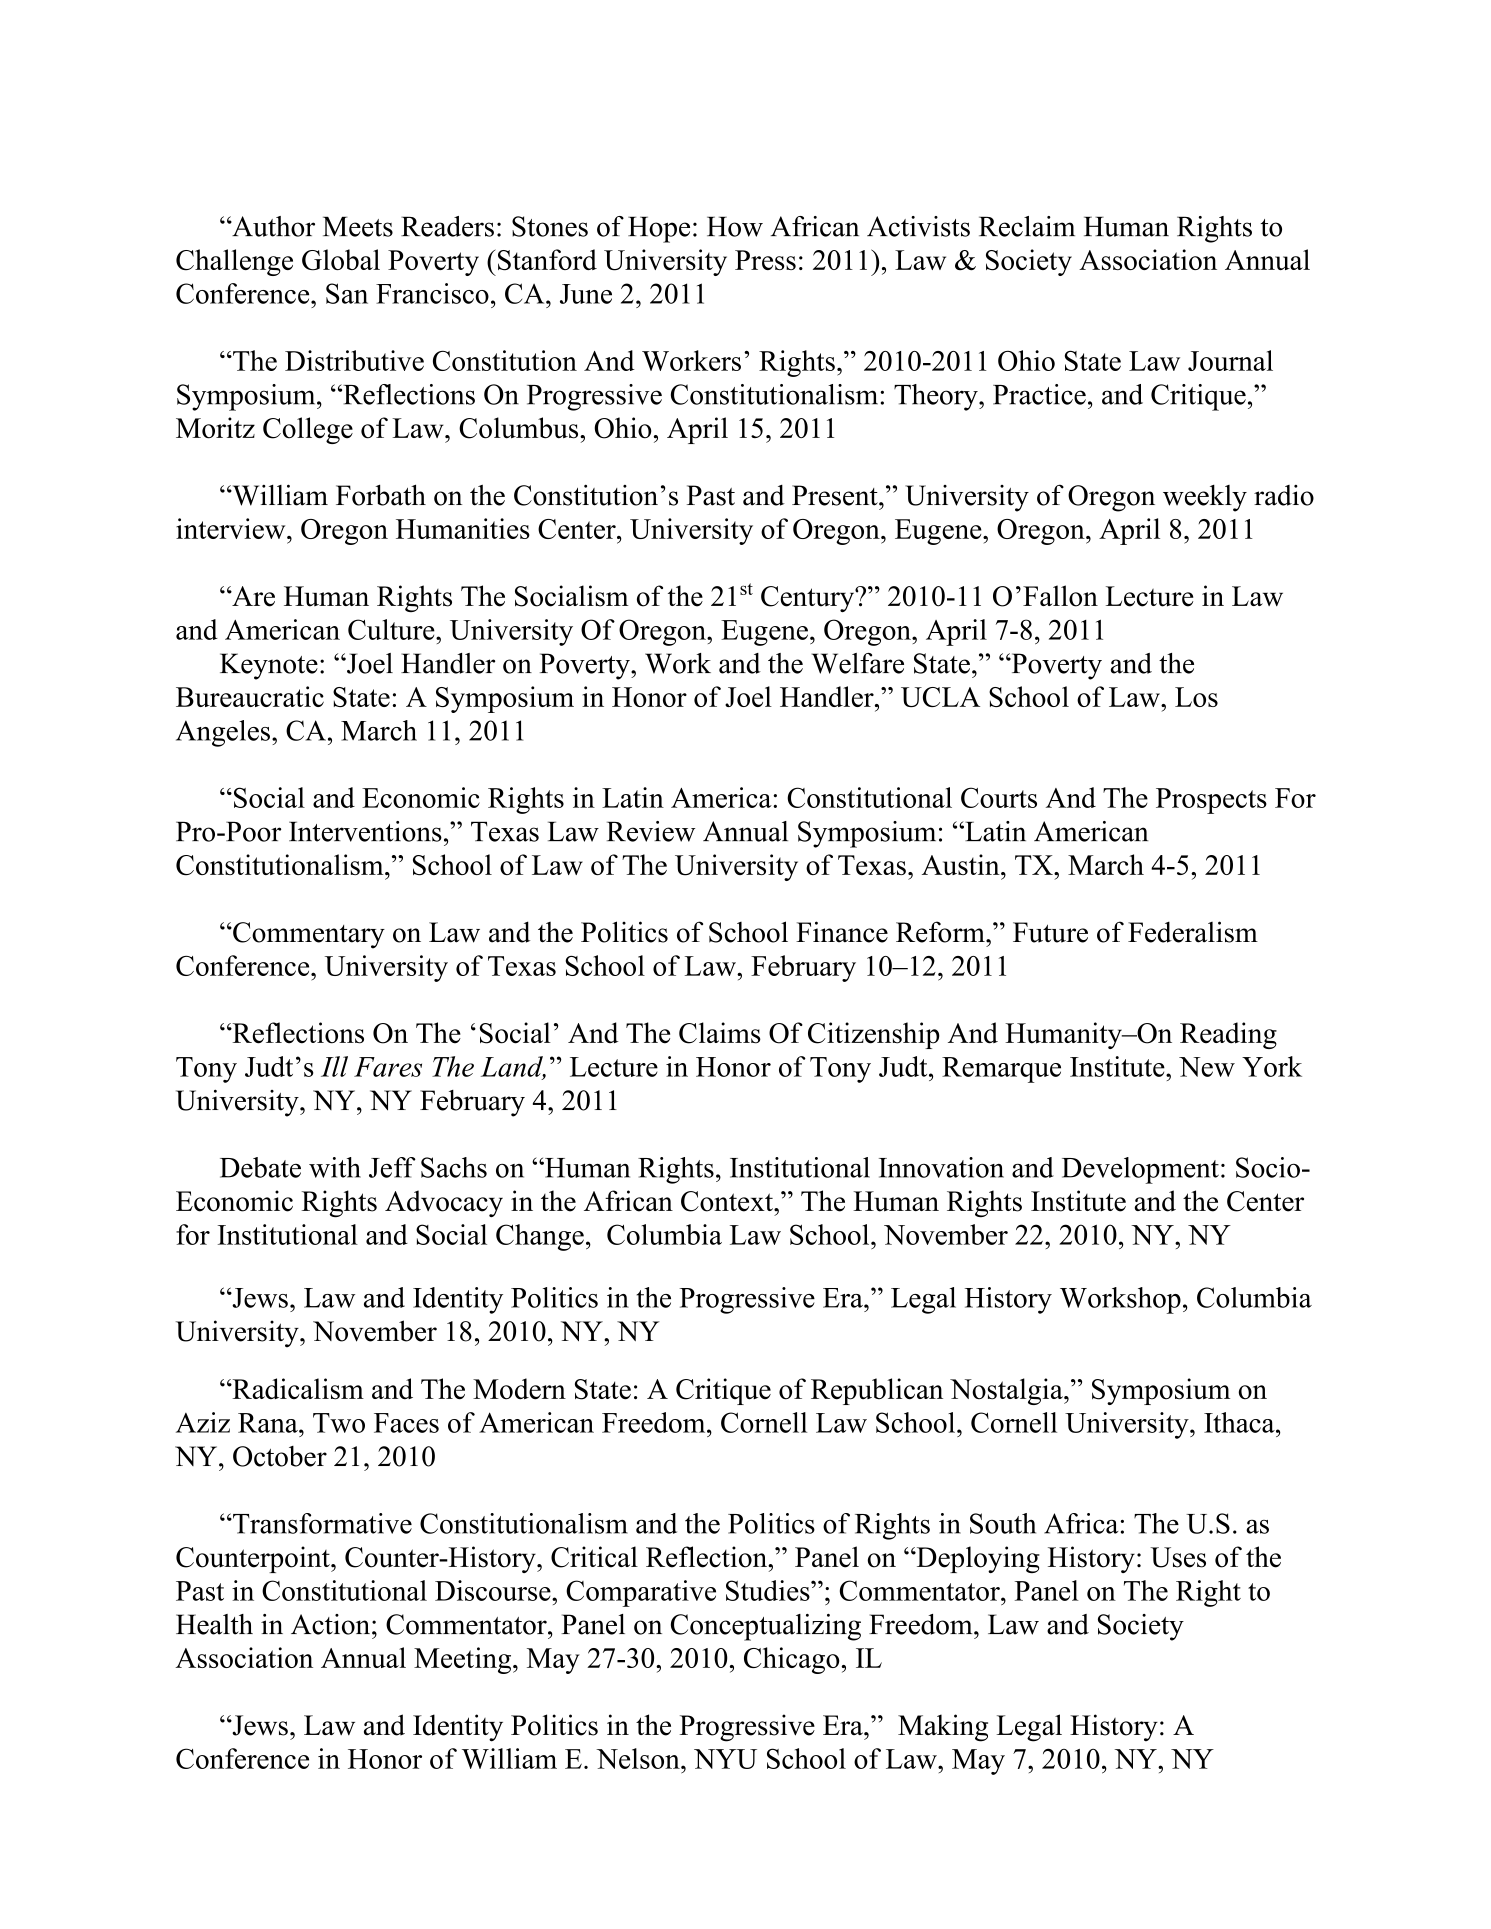  Describe the element at coordinates (765, 260) in the page. I see `Press` at that location.
